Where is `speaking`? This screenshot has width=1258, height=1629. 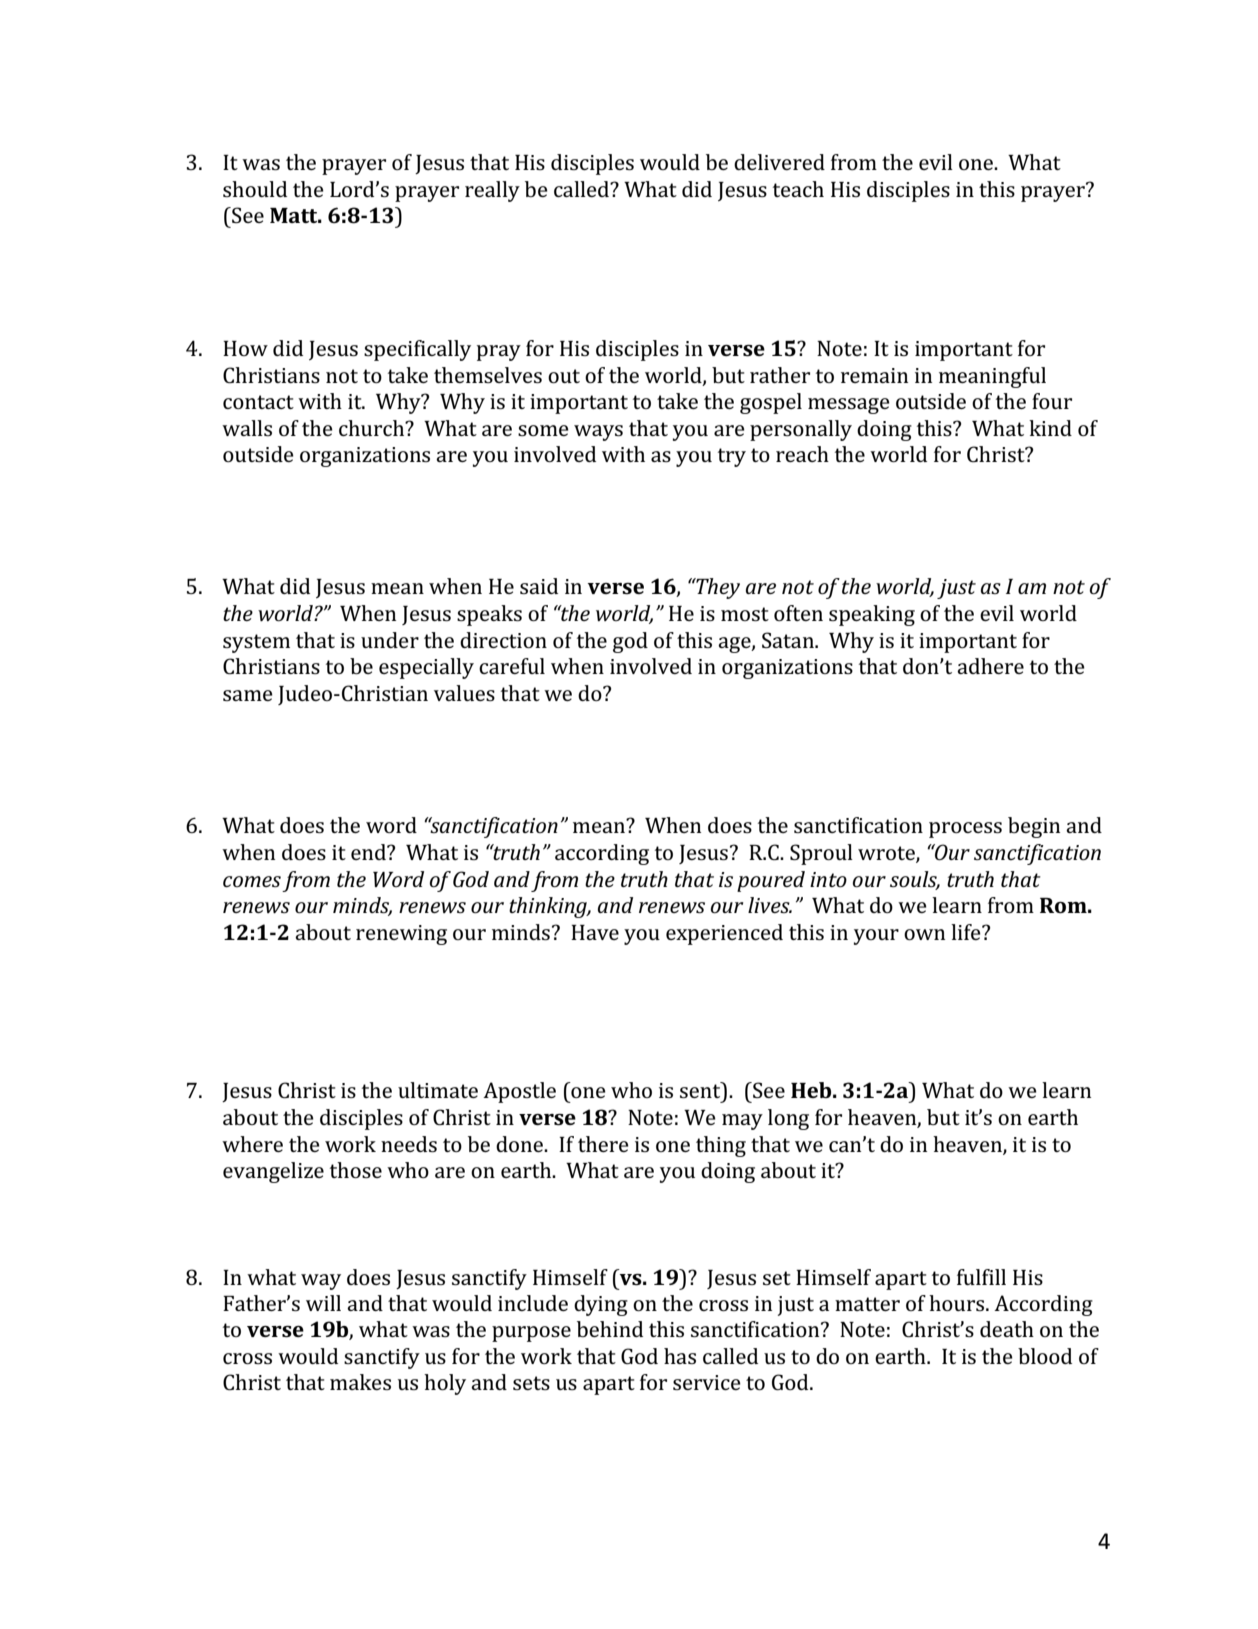 speaking is located at coordinates (872, 615).
